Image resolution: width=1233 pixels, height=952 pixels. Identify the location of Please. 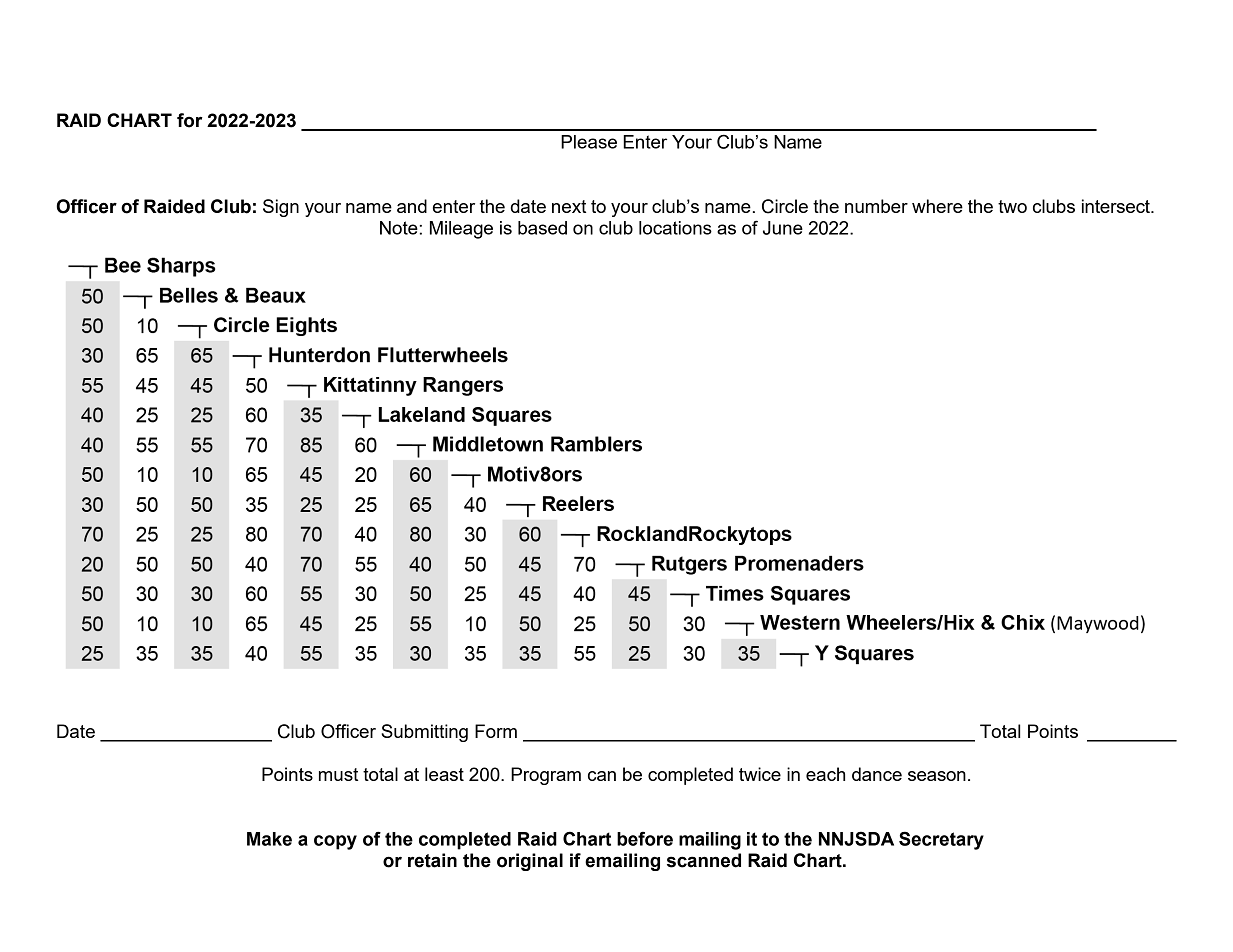
(589, 142).
